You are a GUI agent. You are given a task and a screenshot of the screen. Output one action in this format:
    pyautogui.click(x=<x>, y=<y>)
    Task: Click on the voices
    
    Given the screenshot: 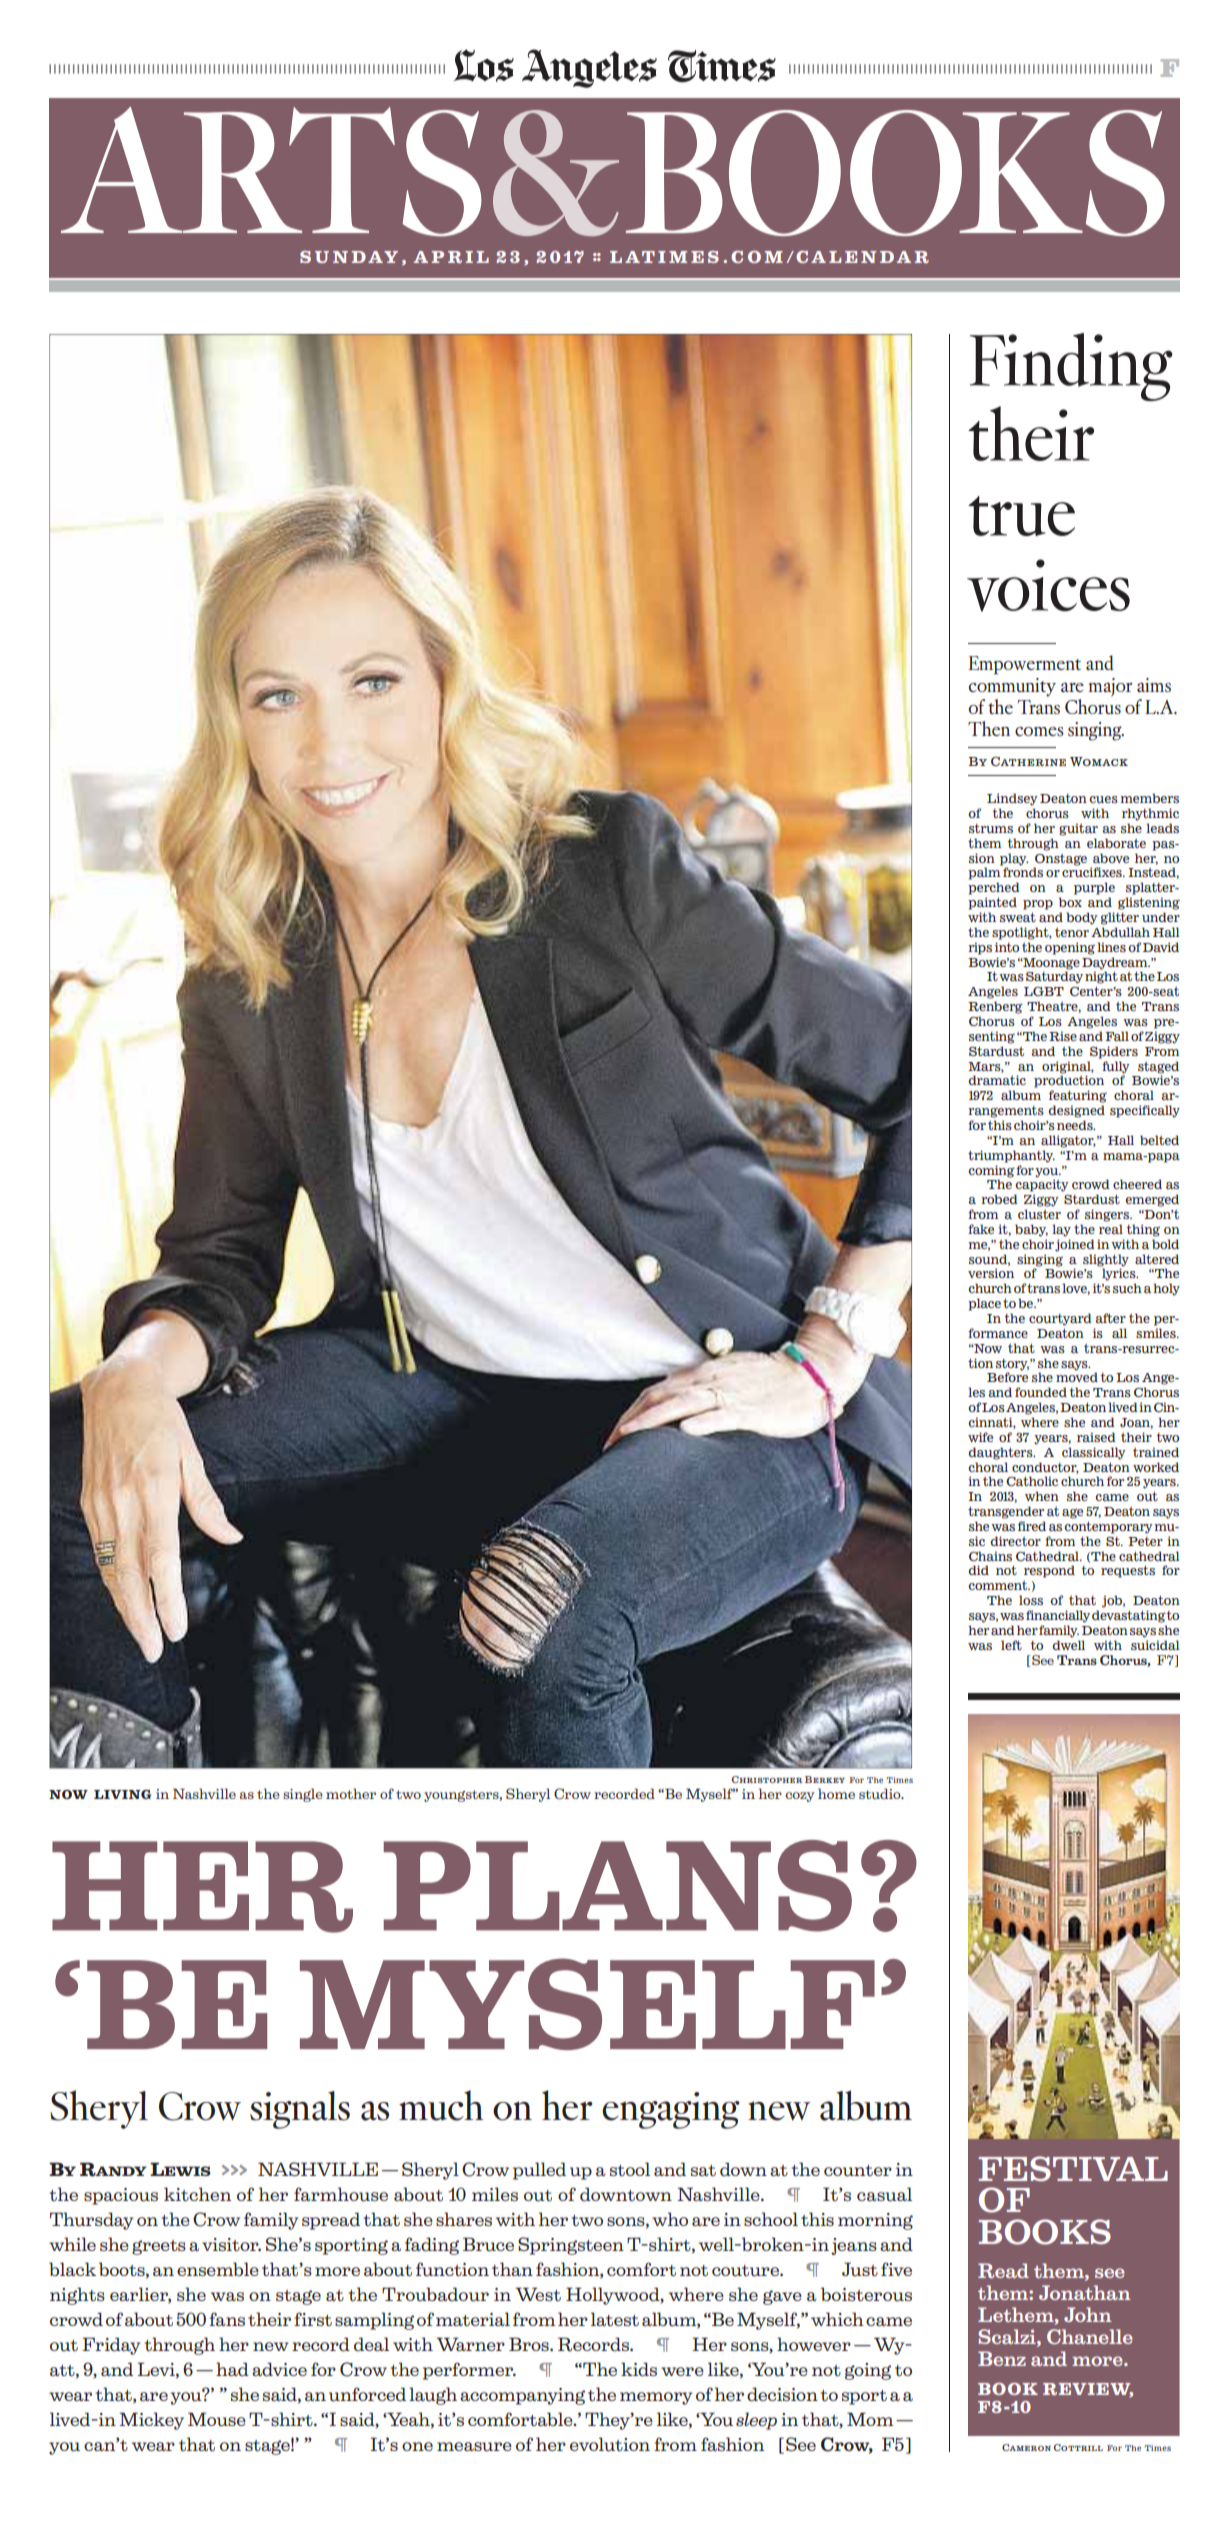 What is the action you would take?
    pyautogui.click(x=1048, y=585)
